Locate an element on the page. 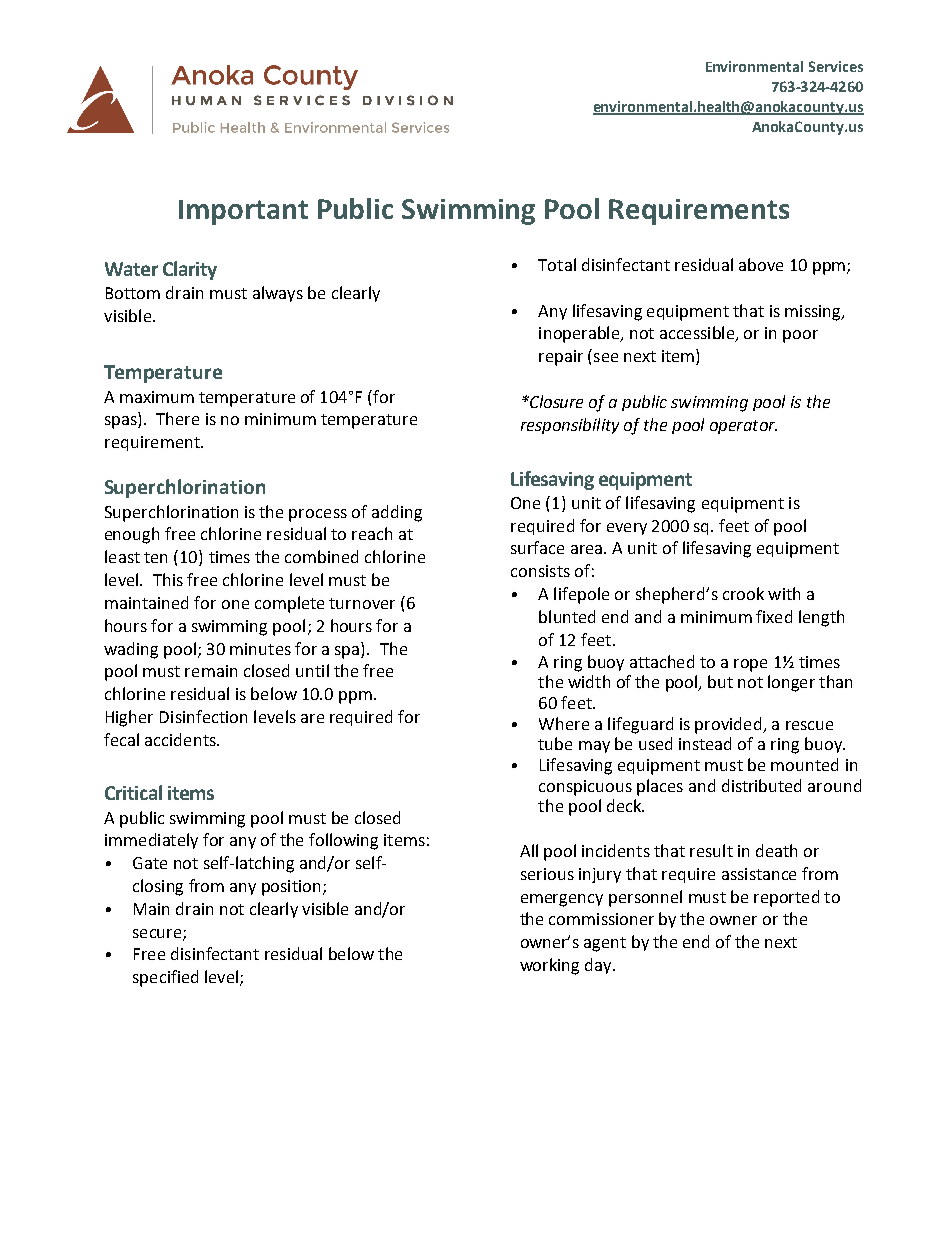 This image has width=952, height=1233. ten is located at coordinates (155, 557).
